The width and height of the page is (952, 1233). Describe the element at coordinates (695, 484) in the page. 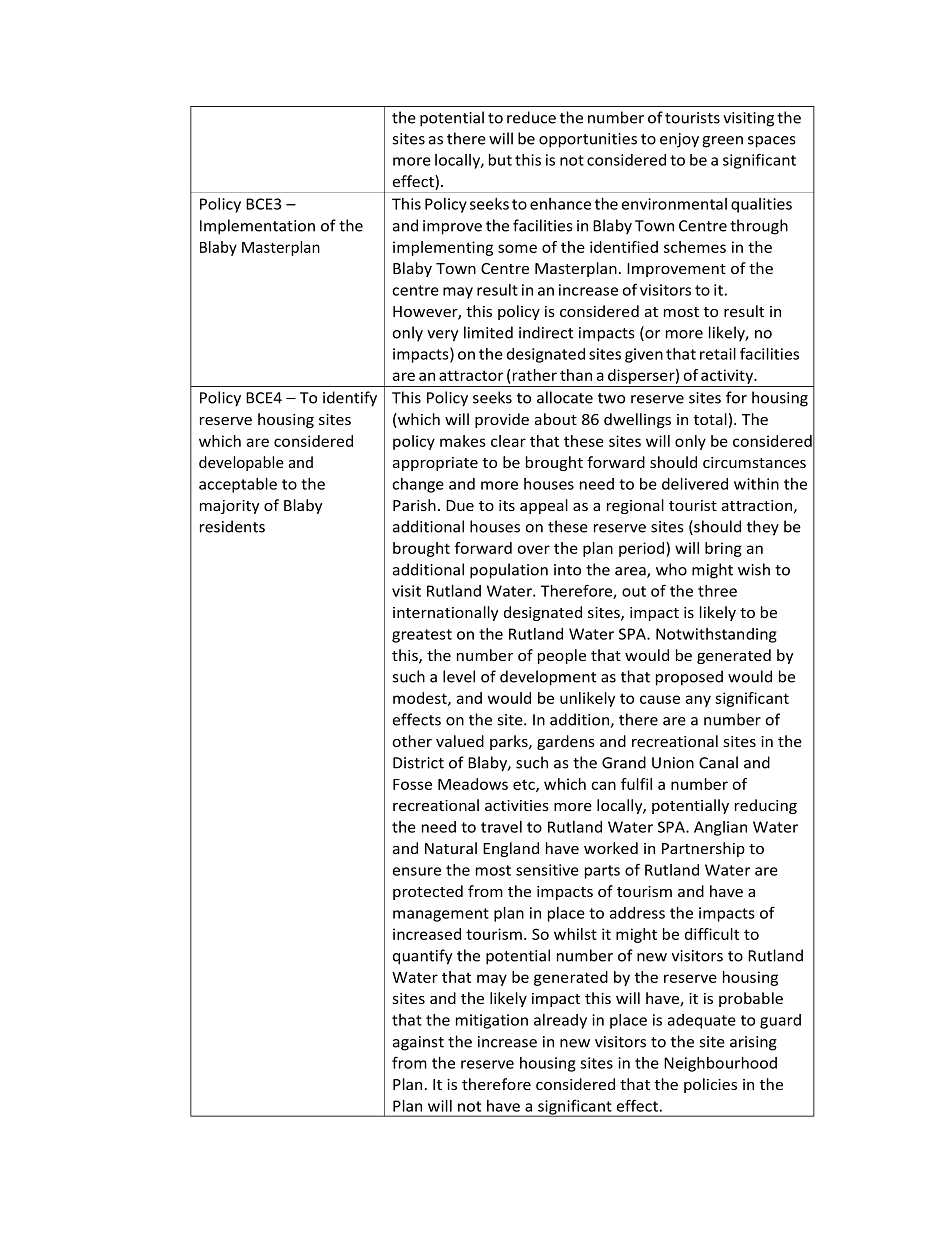

I see `delivered` at that location.
